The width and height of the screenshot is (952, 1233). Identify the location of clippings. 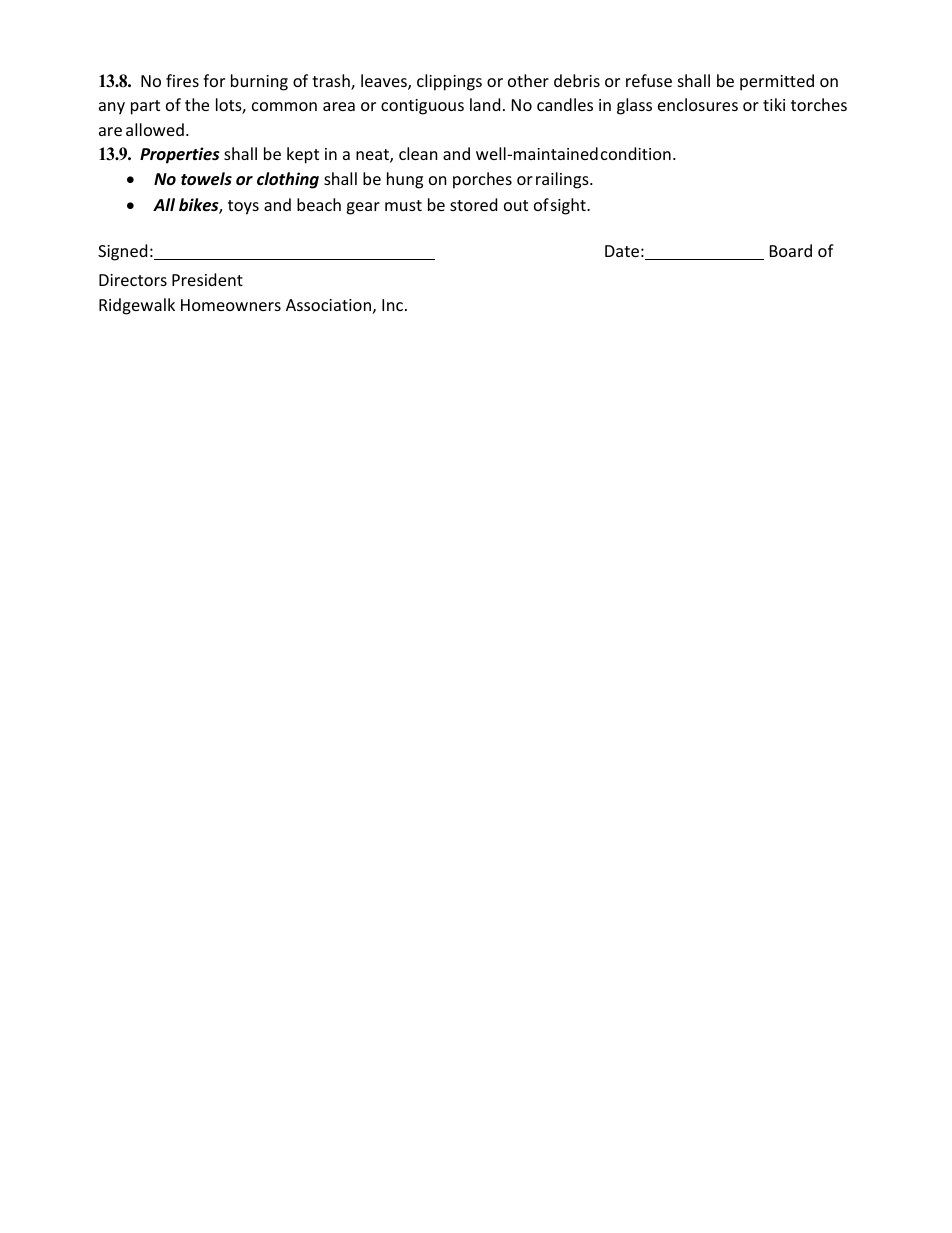
(449, 82).
